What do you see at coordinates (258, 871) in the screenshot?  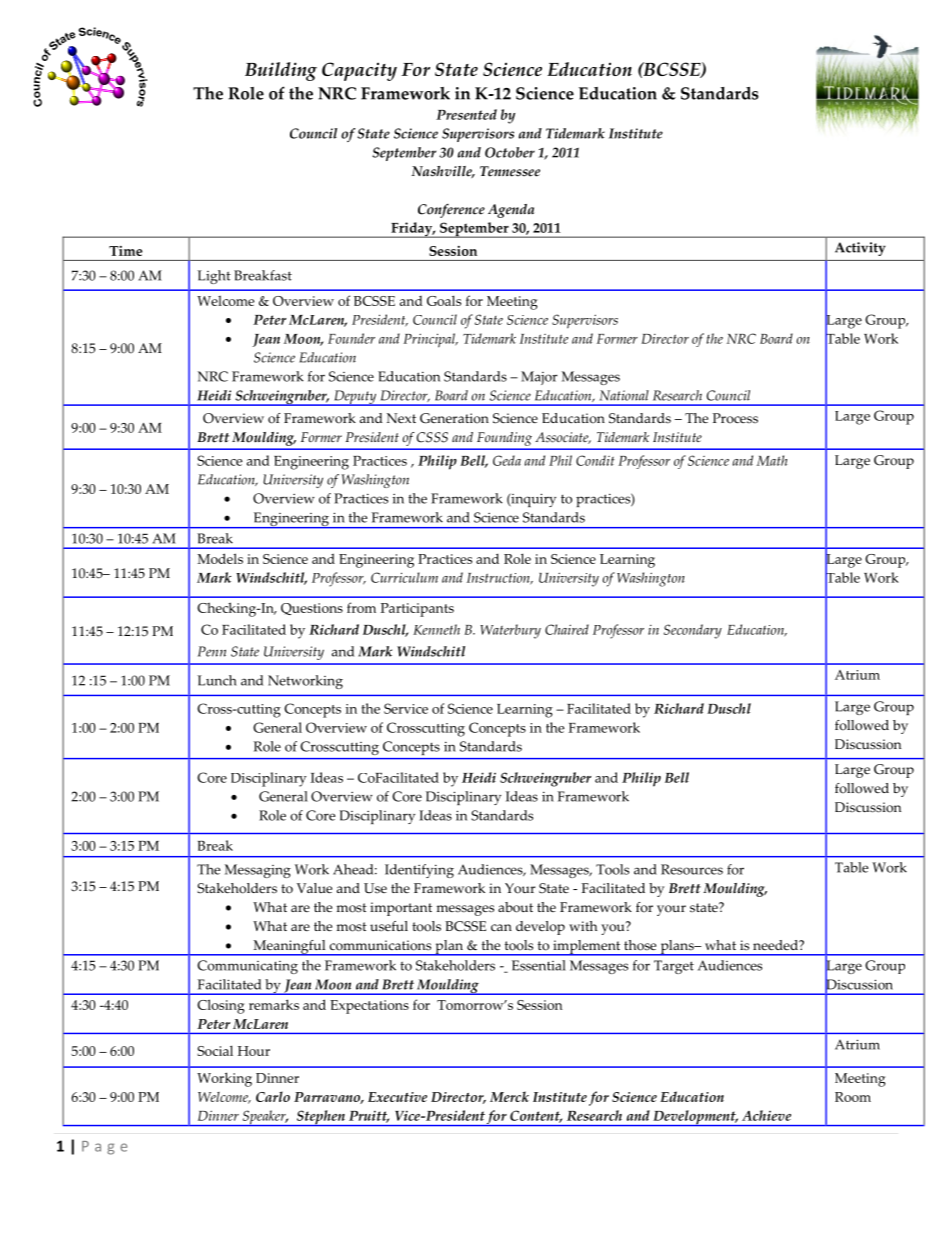 I see `Messaging` at bounding box center [258, 871].
